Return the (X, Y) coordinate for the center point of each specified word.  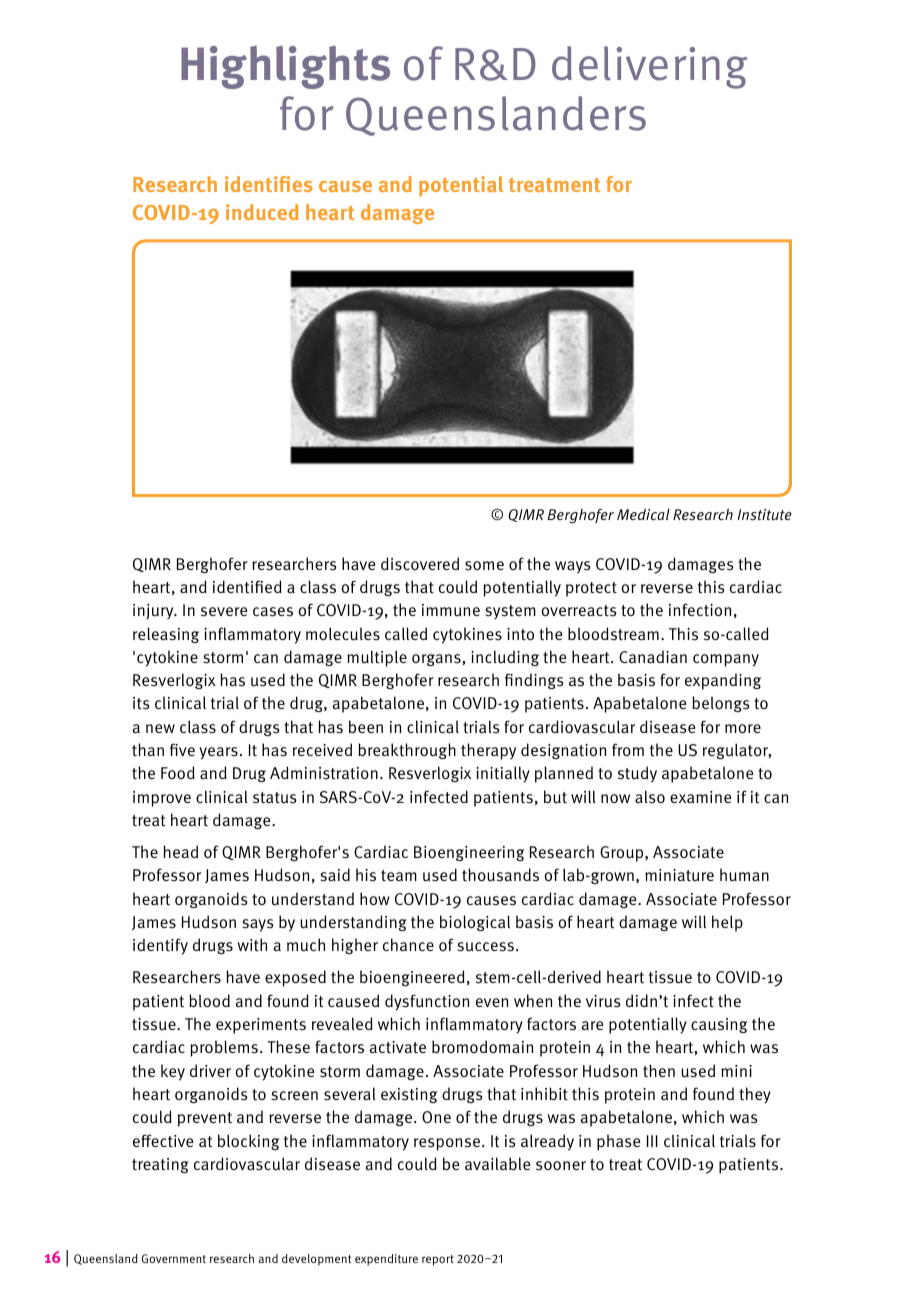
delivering (650, 67)
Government (174, 1258)
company (726, 660)
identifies (269, 184)
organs (437, 660)
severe (224, 612)
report (438, 1260)
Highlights (285, 67)
